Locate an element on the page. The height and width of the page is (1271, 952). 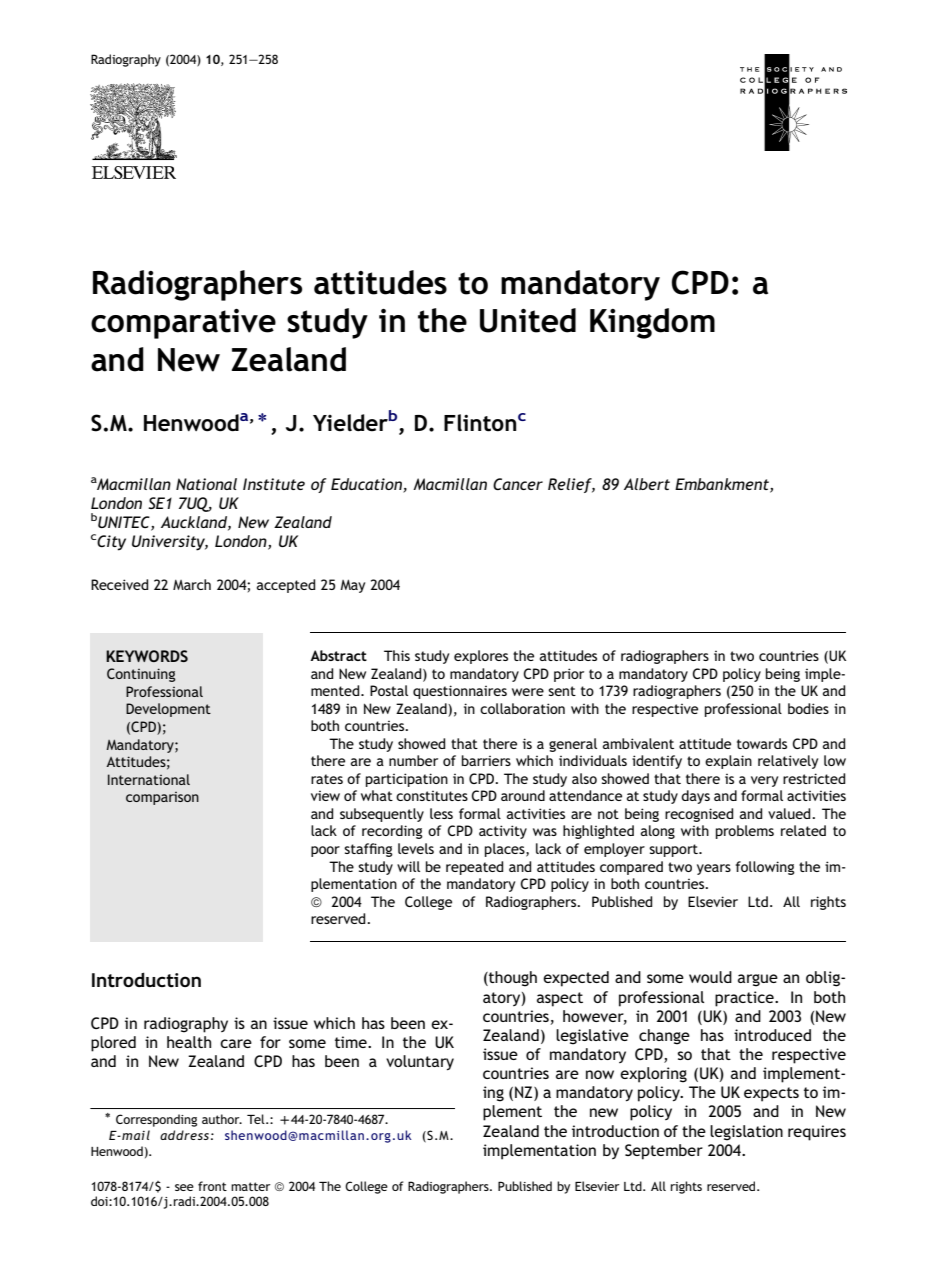
United is located at coordinates (528, 320).
